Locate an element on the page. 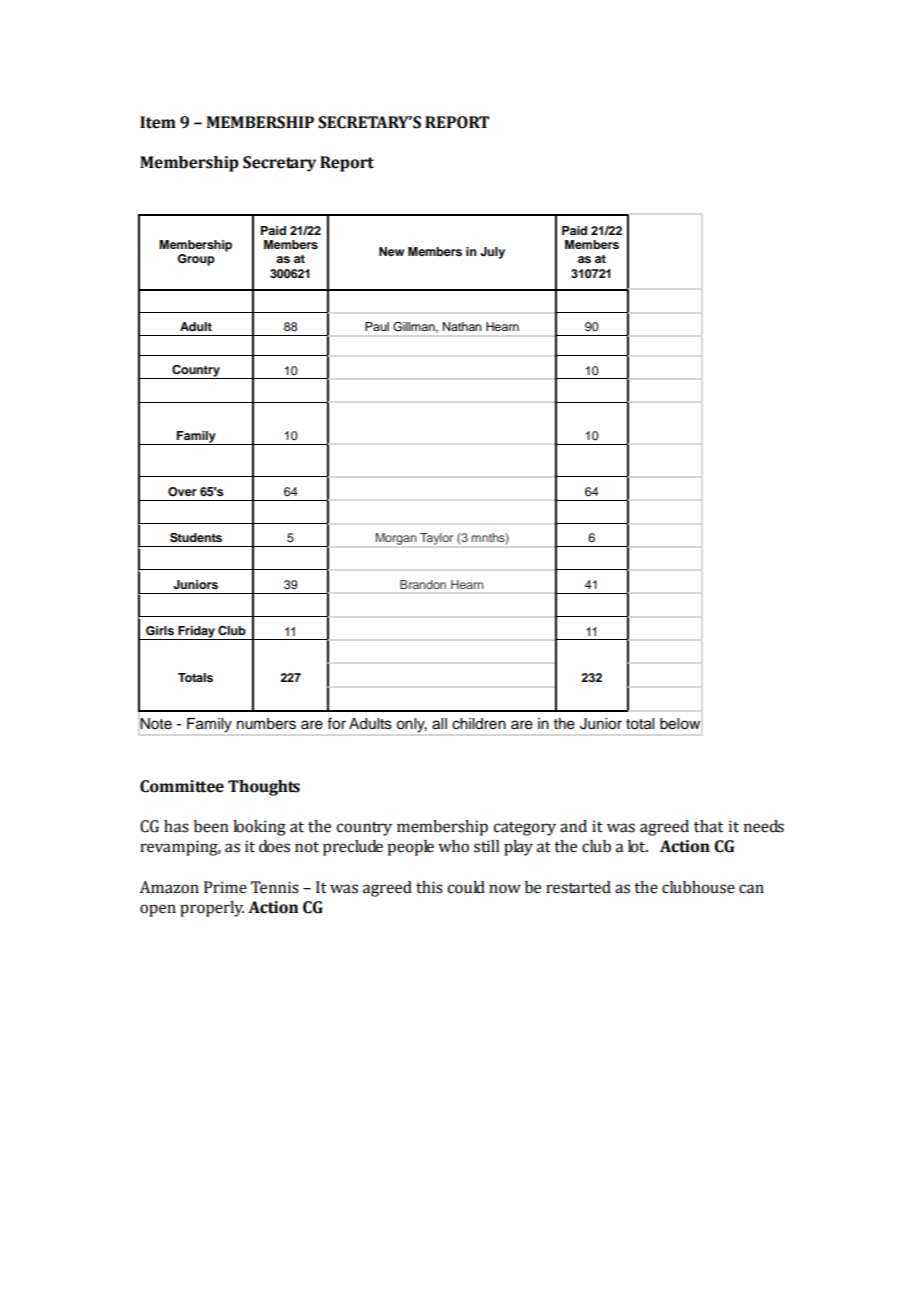  Nathan is located at coordinates (462, 326).
